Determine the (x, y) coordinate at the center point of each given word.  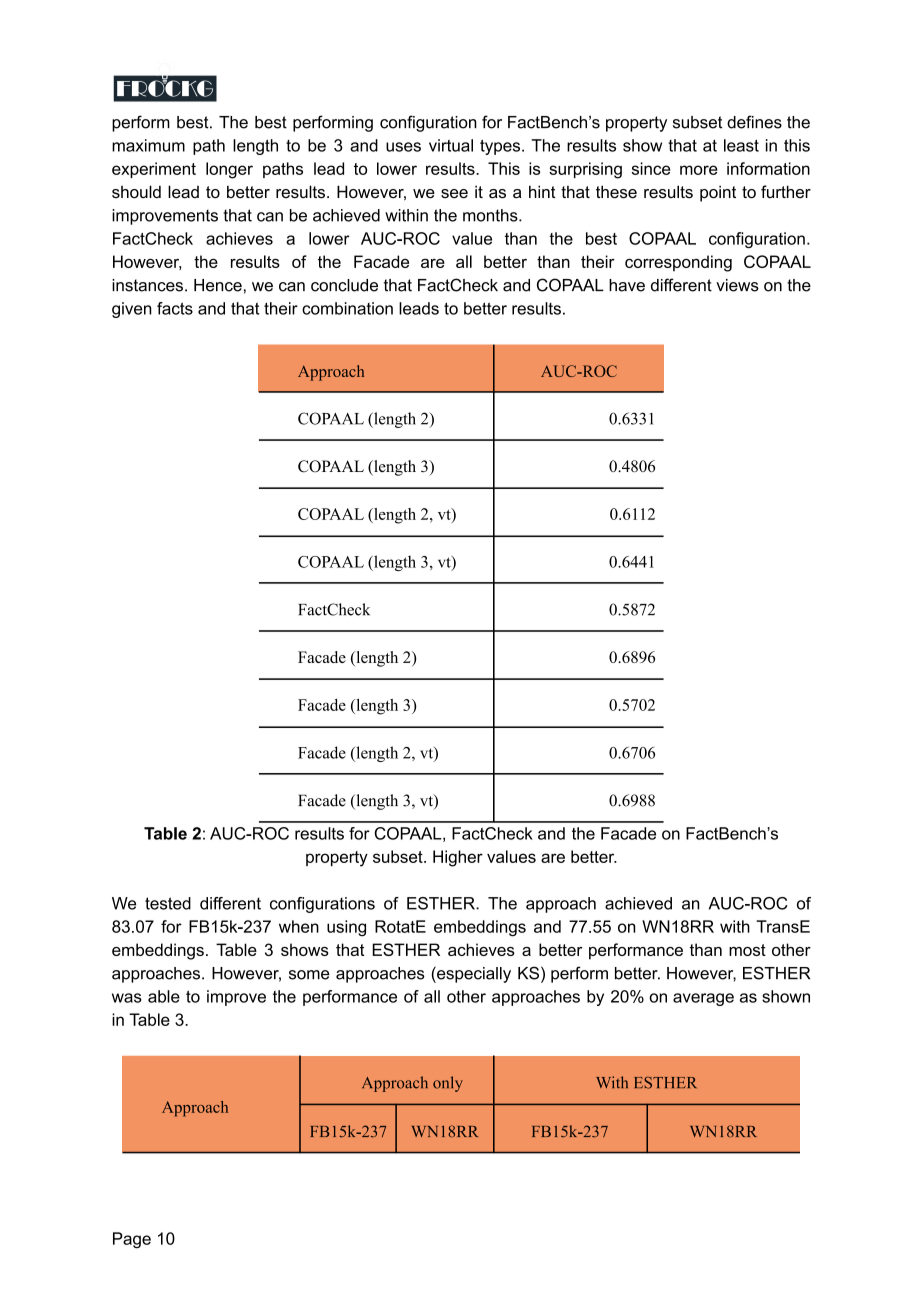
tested (168, 903)
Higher (458, 858)
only (448, 1084)
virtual (451, 145)
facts (175, 308)
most (747, 950)
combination (347, 308)
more (699, 170)
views (737, 285)
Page (132, 1240)
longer (229, 170)
